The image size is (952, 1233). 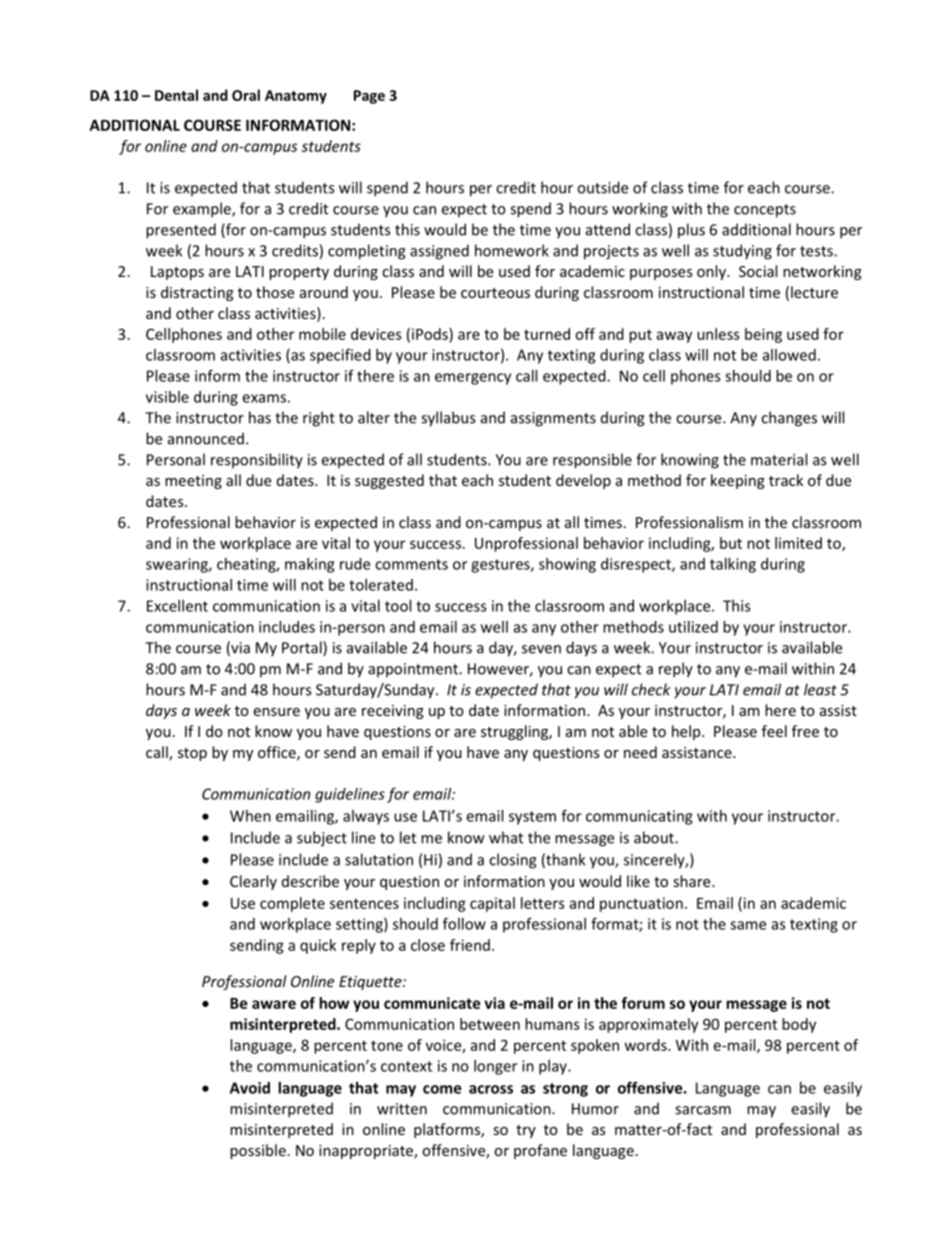 What do you see at coordinates (250, 1088) in the page?
I see `Avoid` at bounding box center [250, 1088].
